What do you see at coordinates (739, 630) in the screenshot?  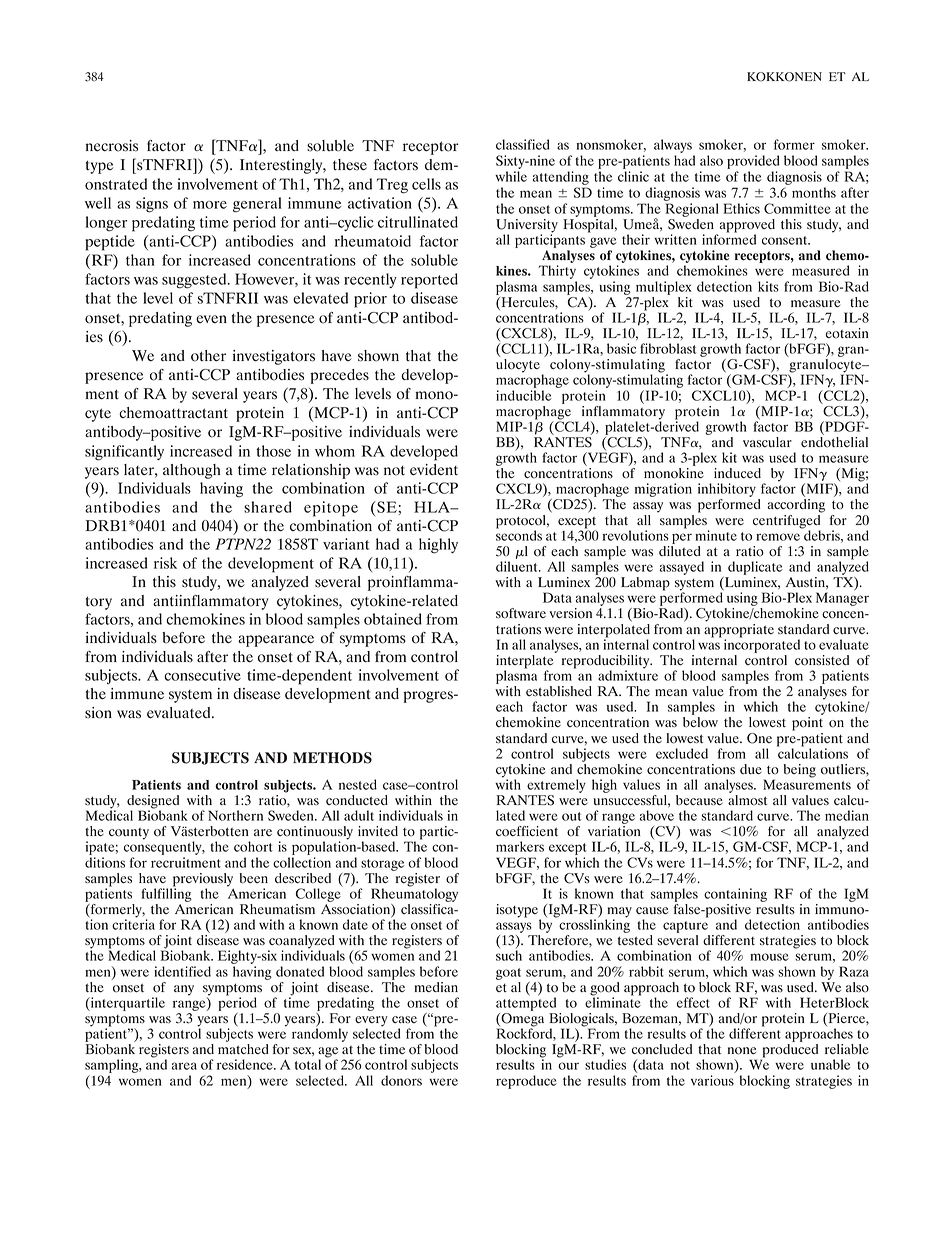 I see `appropriate` at bounding box center [739, 630].
